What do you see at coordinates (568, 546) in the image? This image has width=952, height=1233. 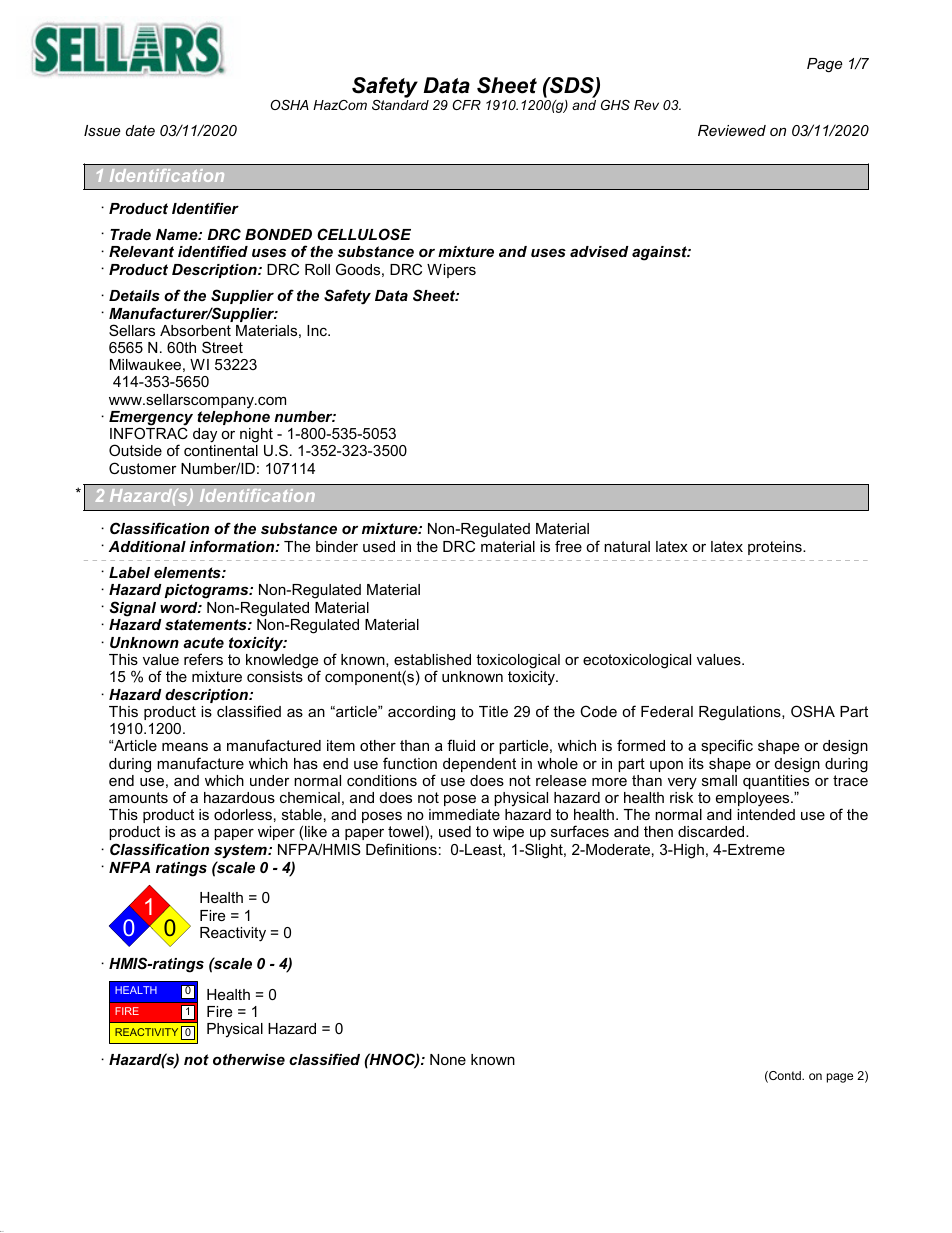 I see `free` at bounding box center [568, 546].
